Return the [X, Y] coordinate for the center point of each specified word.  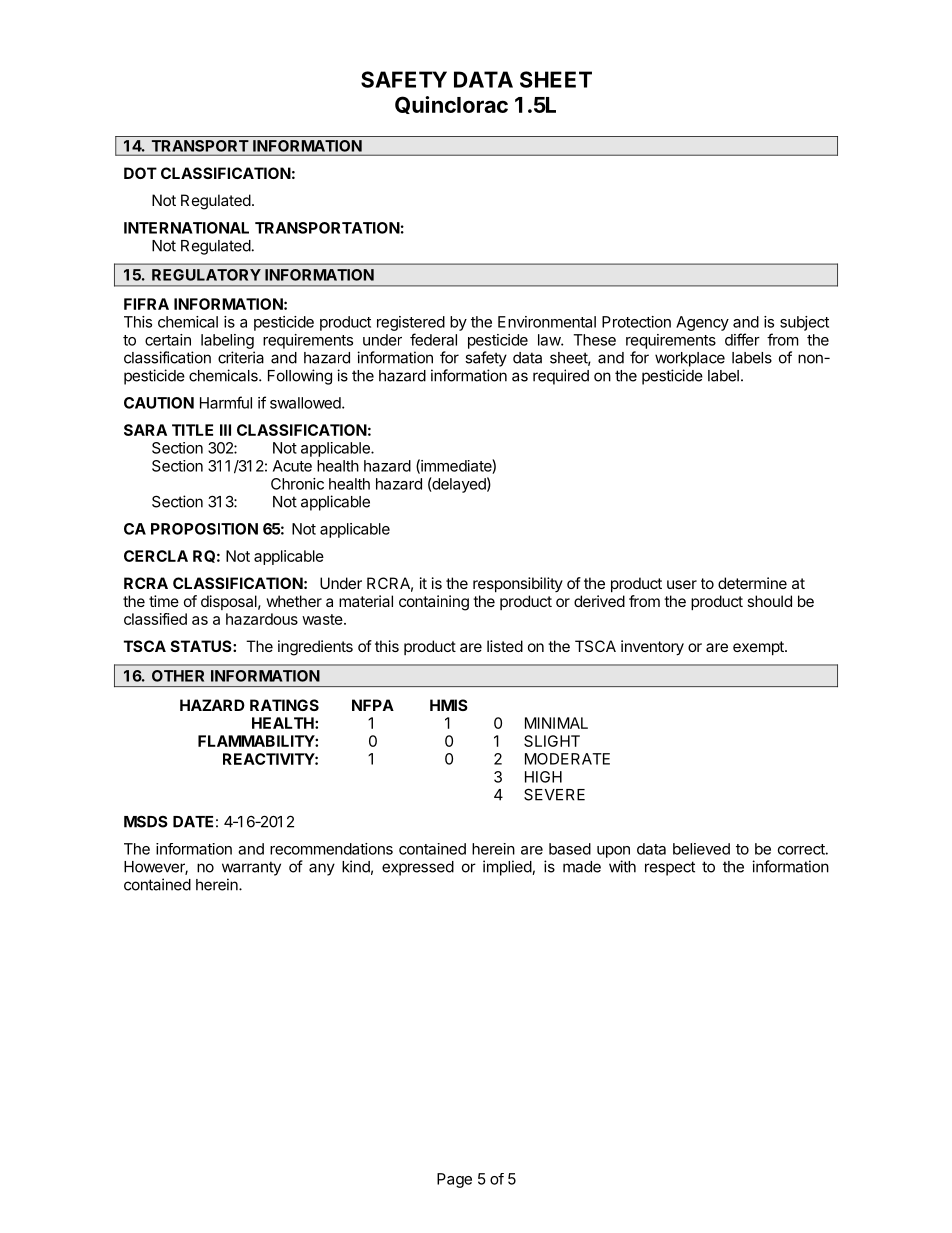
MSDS [146, 821]
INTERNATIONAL [186, 228]
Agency [702, 323]
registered [411, 323]
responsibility [518, 584]
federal [433, 339]
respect [670, 868]
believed [701, 849]
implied [508, 868]
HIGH [543, 777]
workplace [690, 359]
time [164, 601]
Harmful [226, 402]
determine [752, 583]
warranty [251, 868]
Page [454, 1180]
